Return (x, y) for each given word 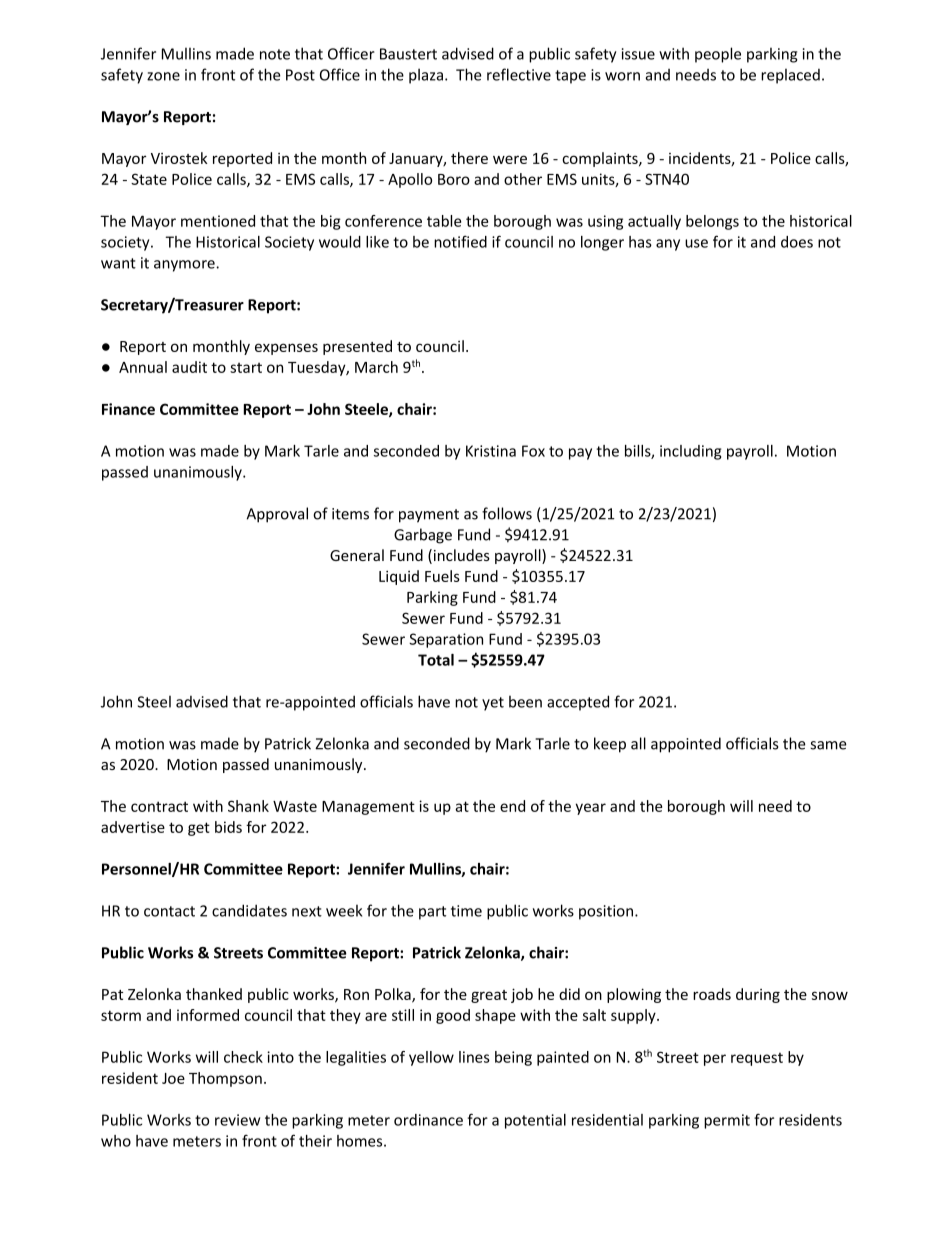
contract (159, 806)
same (828, 745)
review (237, 1120)
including (690, 452)
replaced (790, 76)
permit (727, 1121)
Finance (128, 409)
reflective (519, 74)
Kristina (491, 451)
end (512, 806)
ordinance (428, 1120)
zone (163, 76)
